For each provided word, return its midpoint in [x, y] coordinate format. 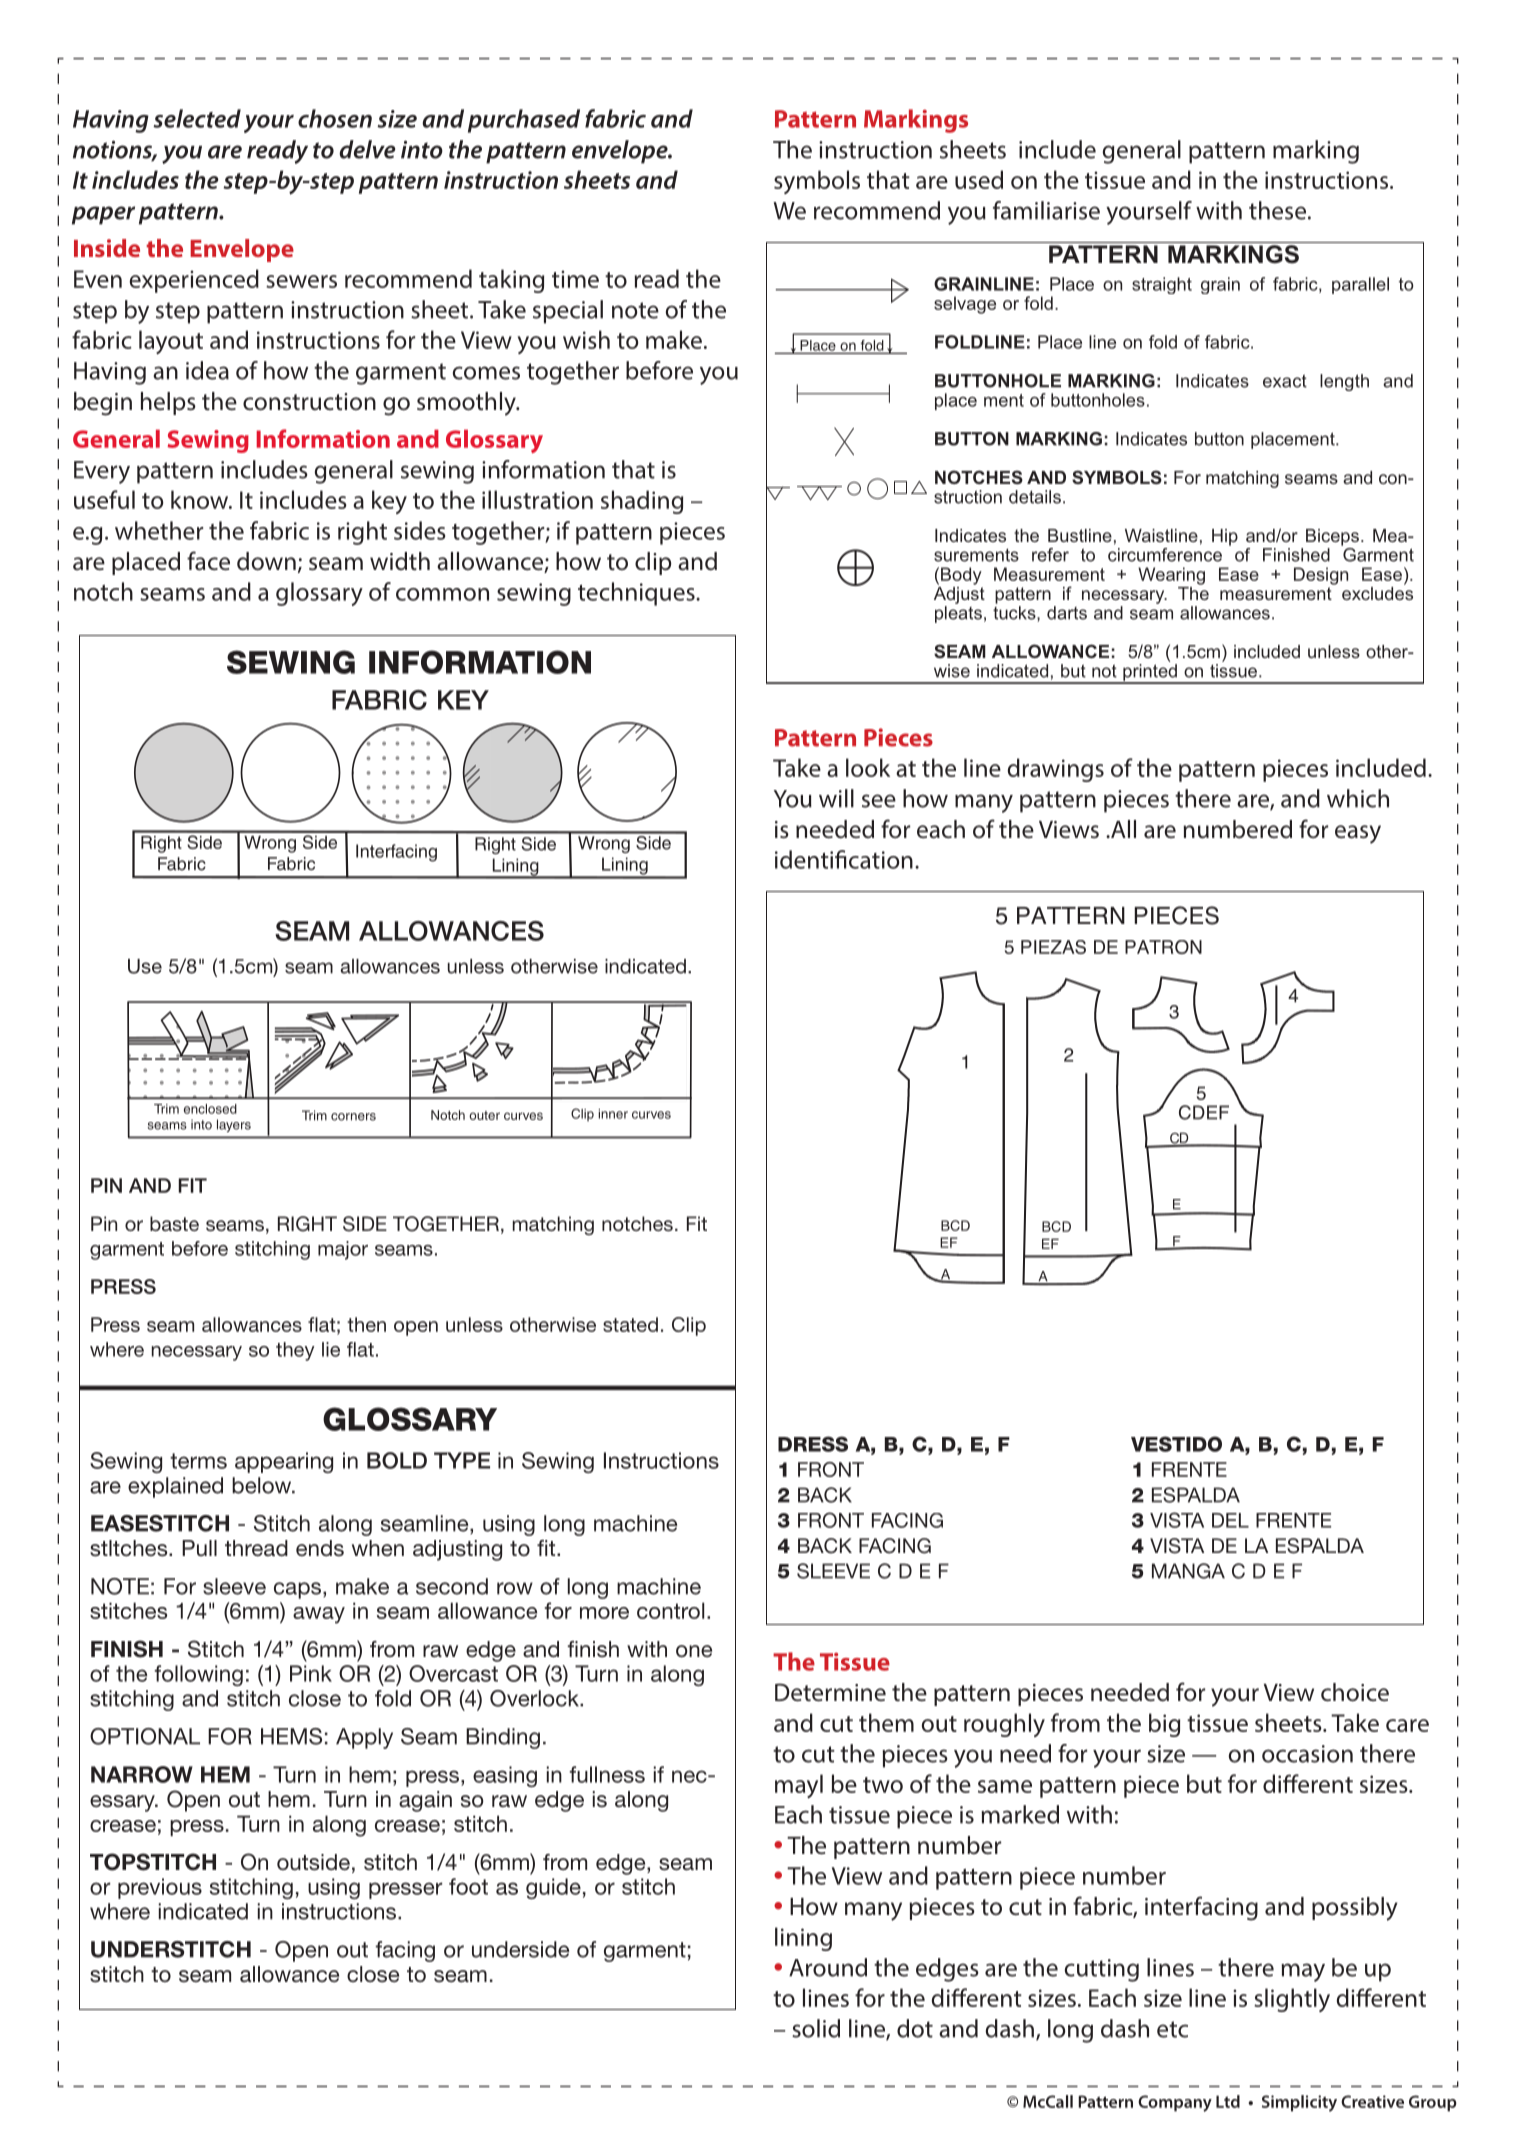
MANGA [1188, 1571]
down [266, 561]
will [836, 798]
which [1358, 798]
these [1277, 210]
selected [197, 118]
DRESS [813, 1444]
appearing [284, 1462]
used [979, 179]
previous [160, 1888]
